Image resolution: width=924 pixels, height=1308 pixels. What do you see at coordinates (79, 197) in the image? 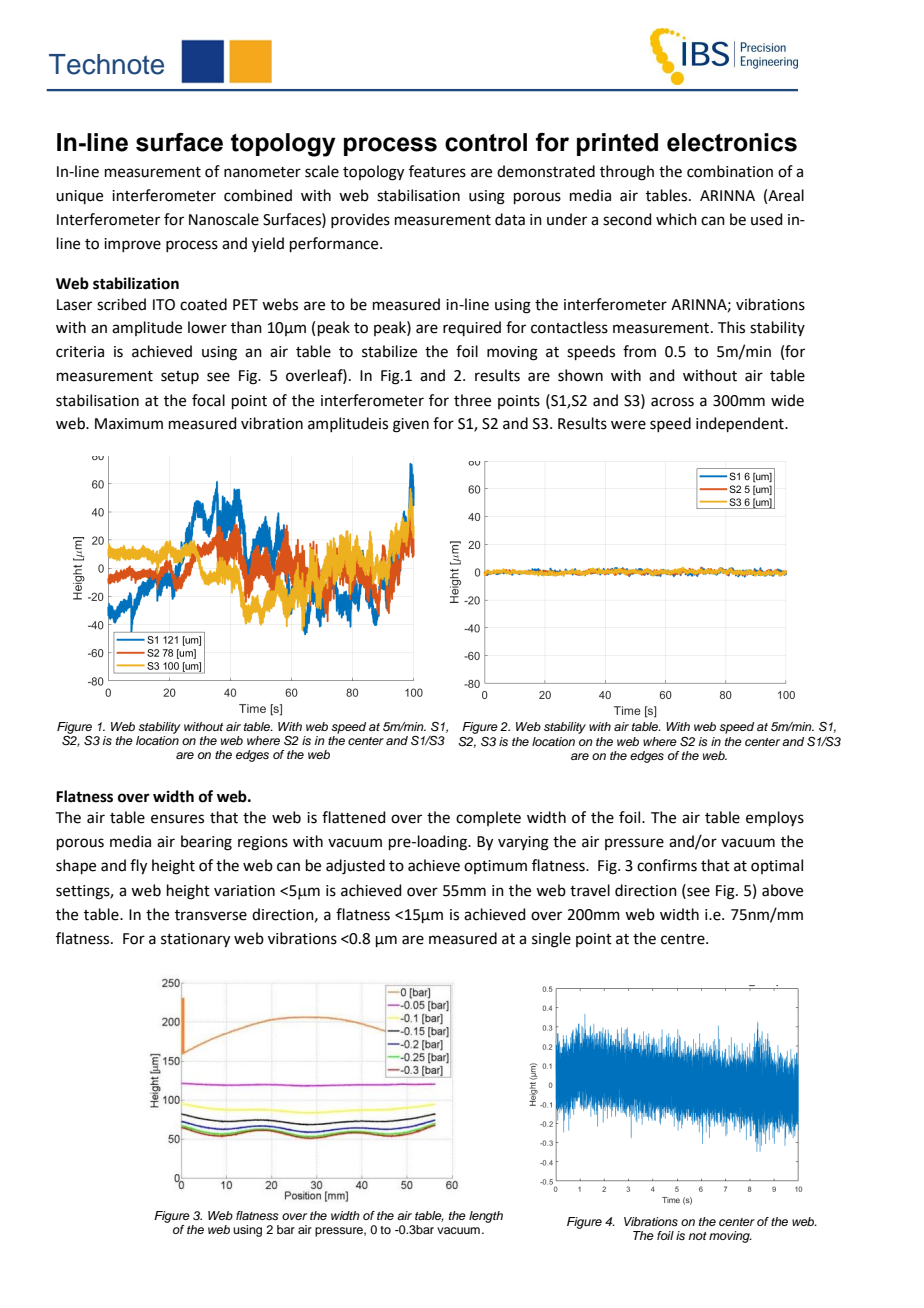
I see `unique` at bounding box center [79, 197].
